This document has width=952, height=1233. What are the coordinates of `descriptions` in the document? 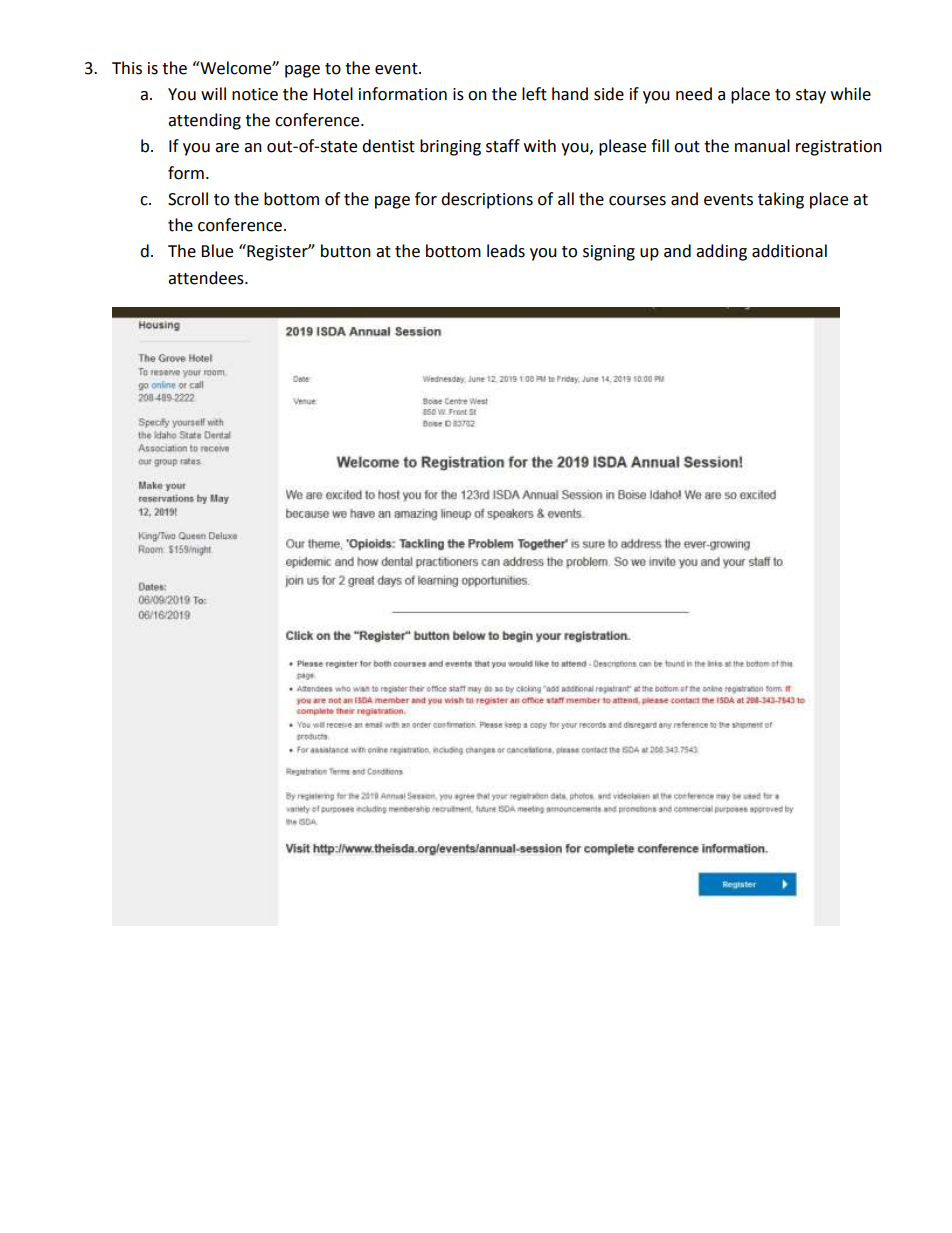 It's located at (487, 200).
